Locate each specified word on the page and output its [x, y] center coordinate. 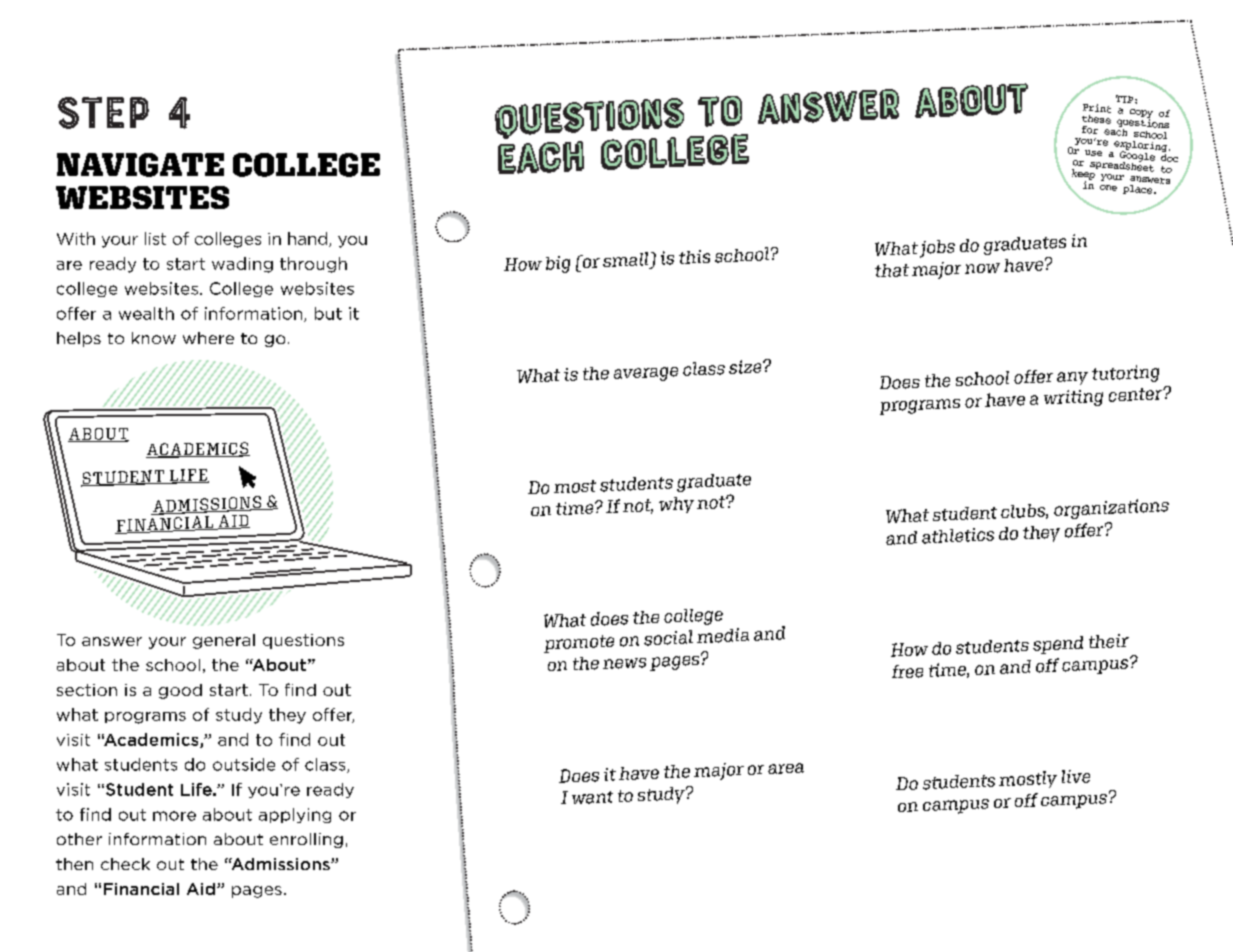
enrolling [306, 840]
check [125, 864]
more [174, 816]
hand [309, 239]
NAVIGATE [140, 165]
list [155, 238]
